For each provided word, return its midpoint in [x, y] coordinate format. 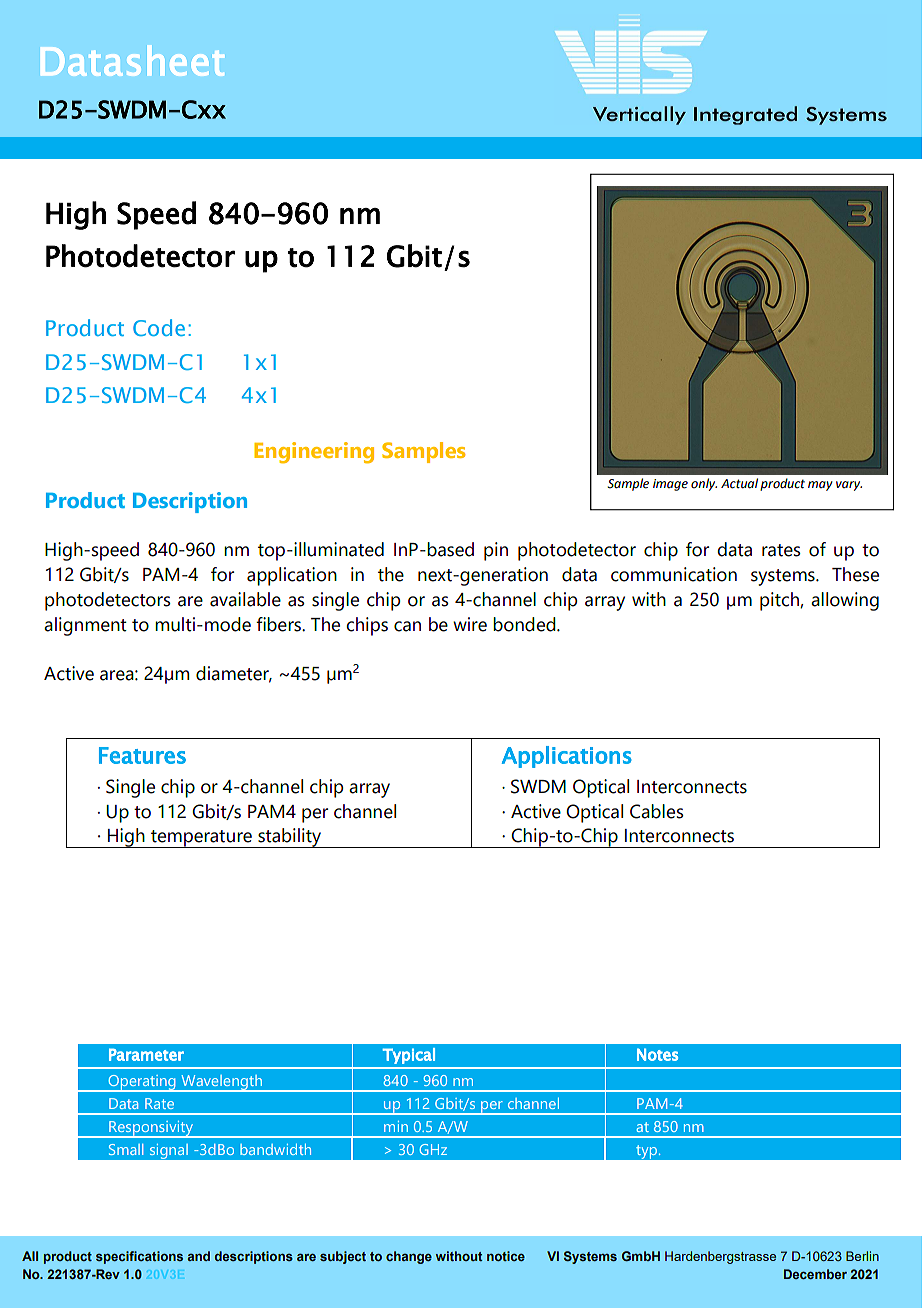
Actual [739, 483]
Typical [408, 1056]
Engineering [314, 453]
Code [159, 327]
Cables [657, 811]
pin [496, 551]
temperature [201, 839]
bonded [525, 624]
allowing [845, 601]
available [245, 599]
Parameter [146, 1054]
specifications [139, 1257]
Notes [657, 1054]
